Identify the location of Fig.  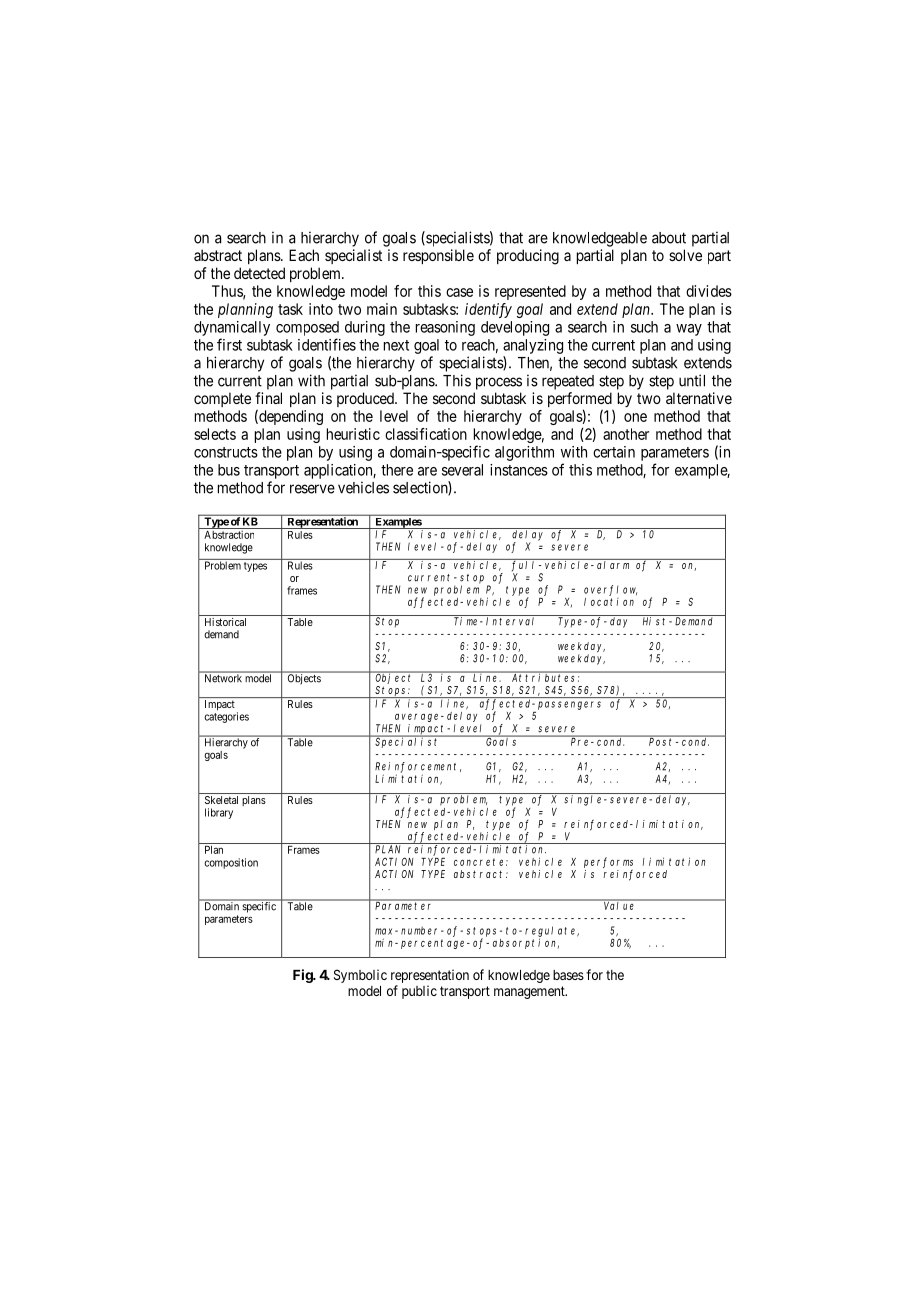
(303, 976).
